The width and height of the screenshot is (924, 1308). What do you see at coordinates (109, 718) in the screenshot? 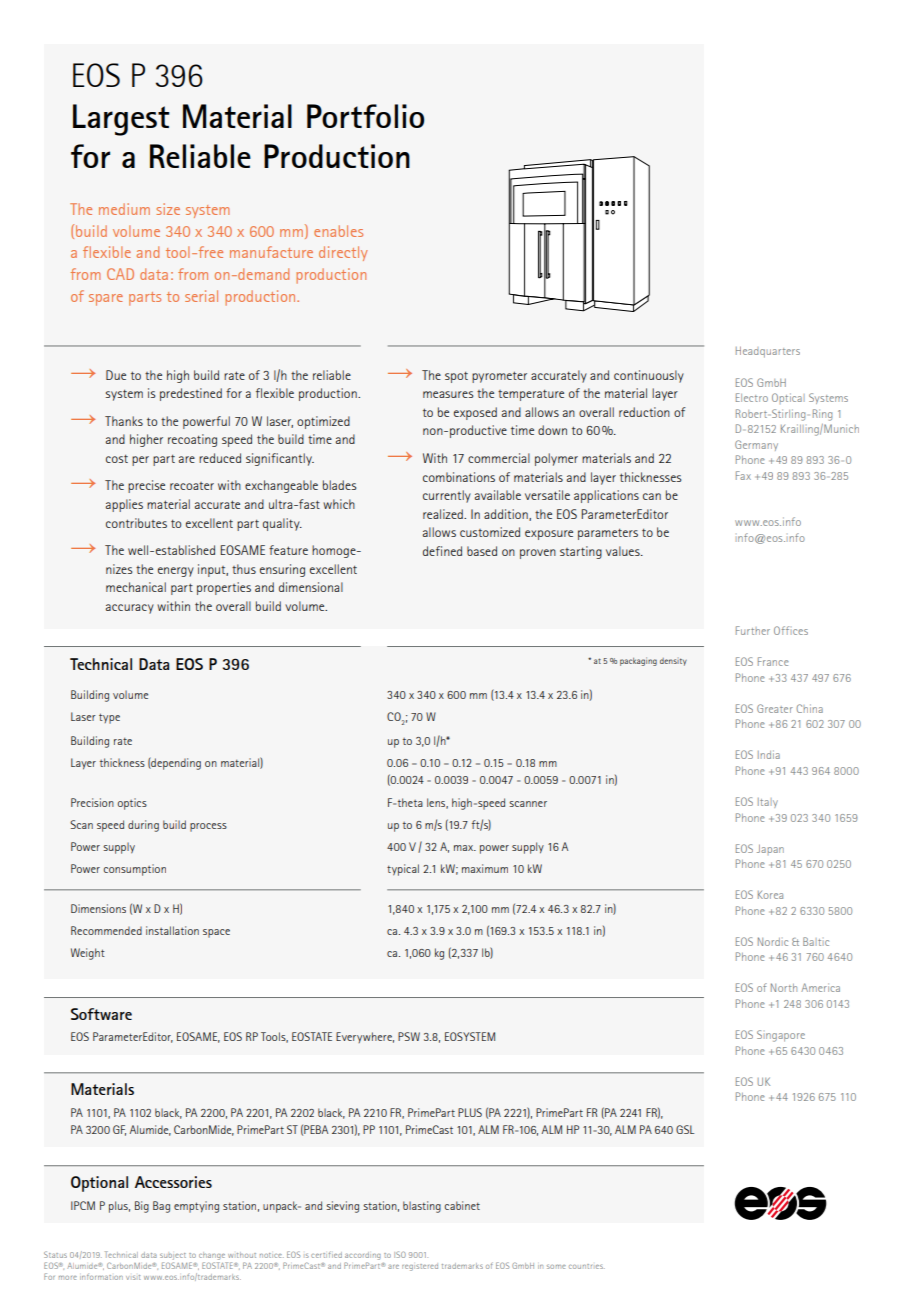
I see `type` at bounding box center [109, 718].
